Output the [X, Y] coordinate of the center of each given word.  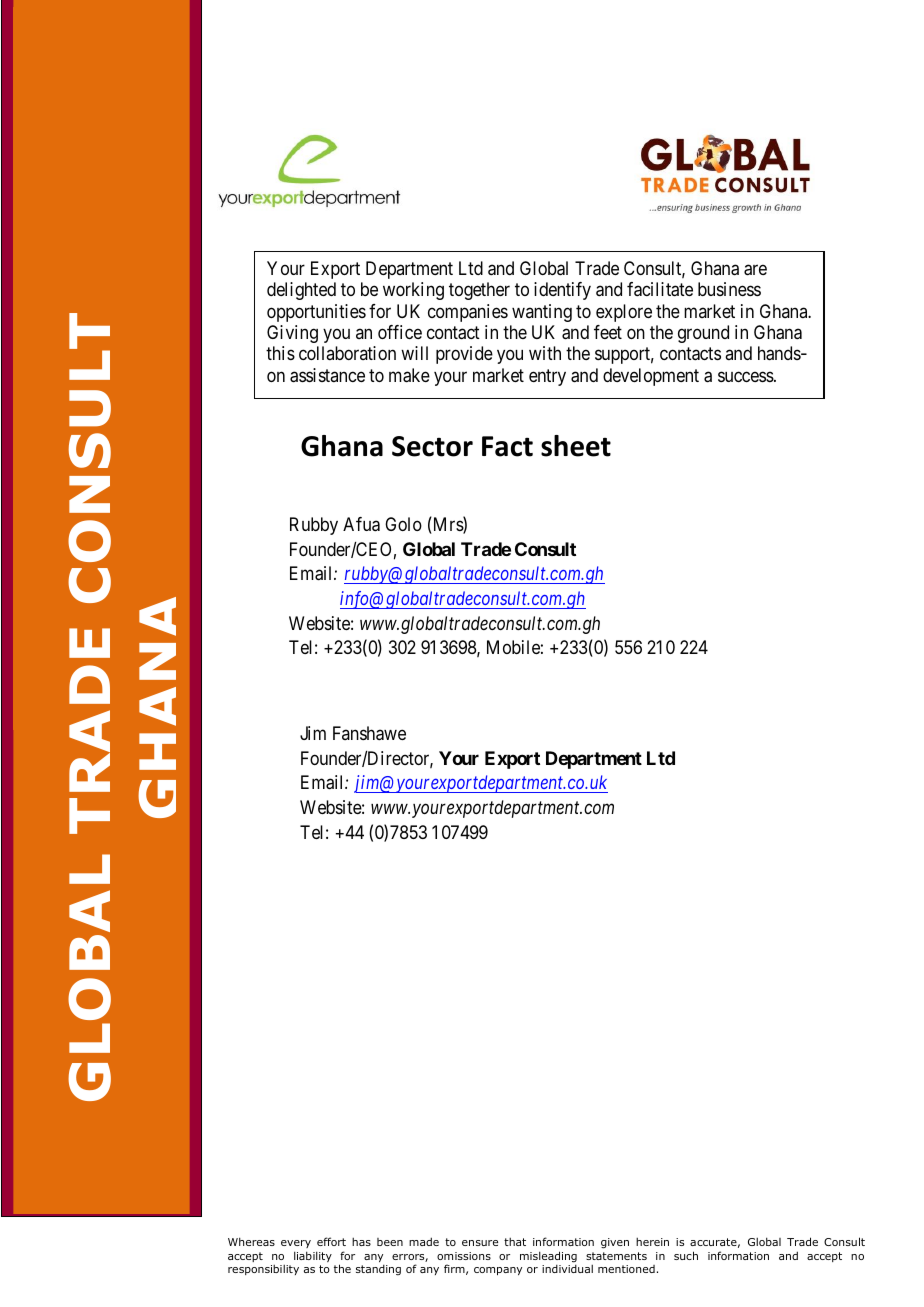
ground [703, 334]
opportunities [316, 313]
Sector [432, 446]
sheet [576, 446]
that [515, 1242]
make [409, 375]
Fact [507, 446]
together [479, 291]
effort [331, 1241]
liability [313, 1256]
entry [547, 377]
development [651, 377]
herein [652, 1242]
